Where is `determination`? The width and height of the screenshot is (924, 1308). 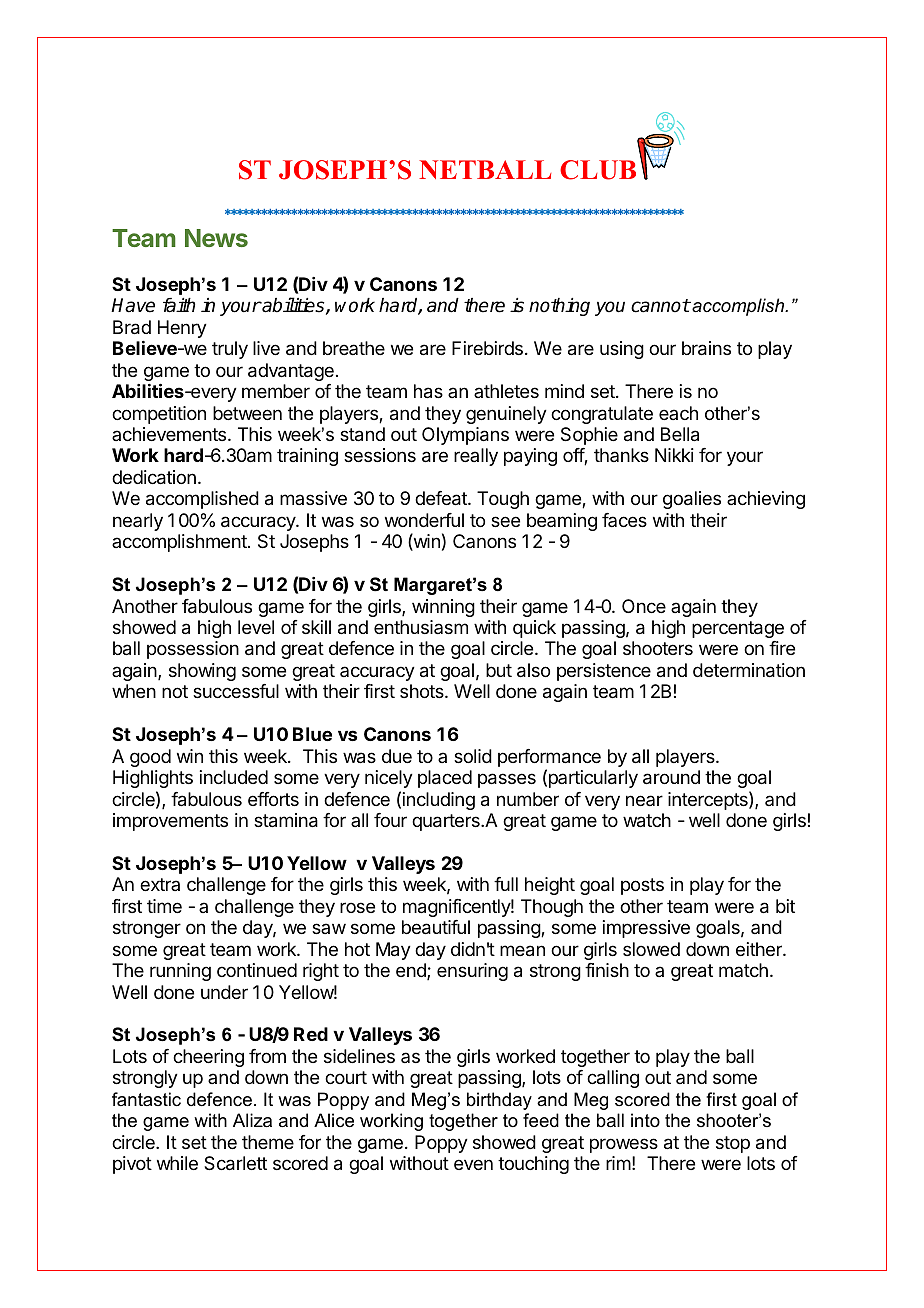 determination is located at coordinates (749, 670).
